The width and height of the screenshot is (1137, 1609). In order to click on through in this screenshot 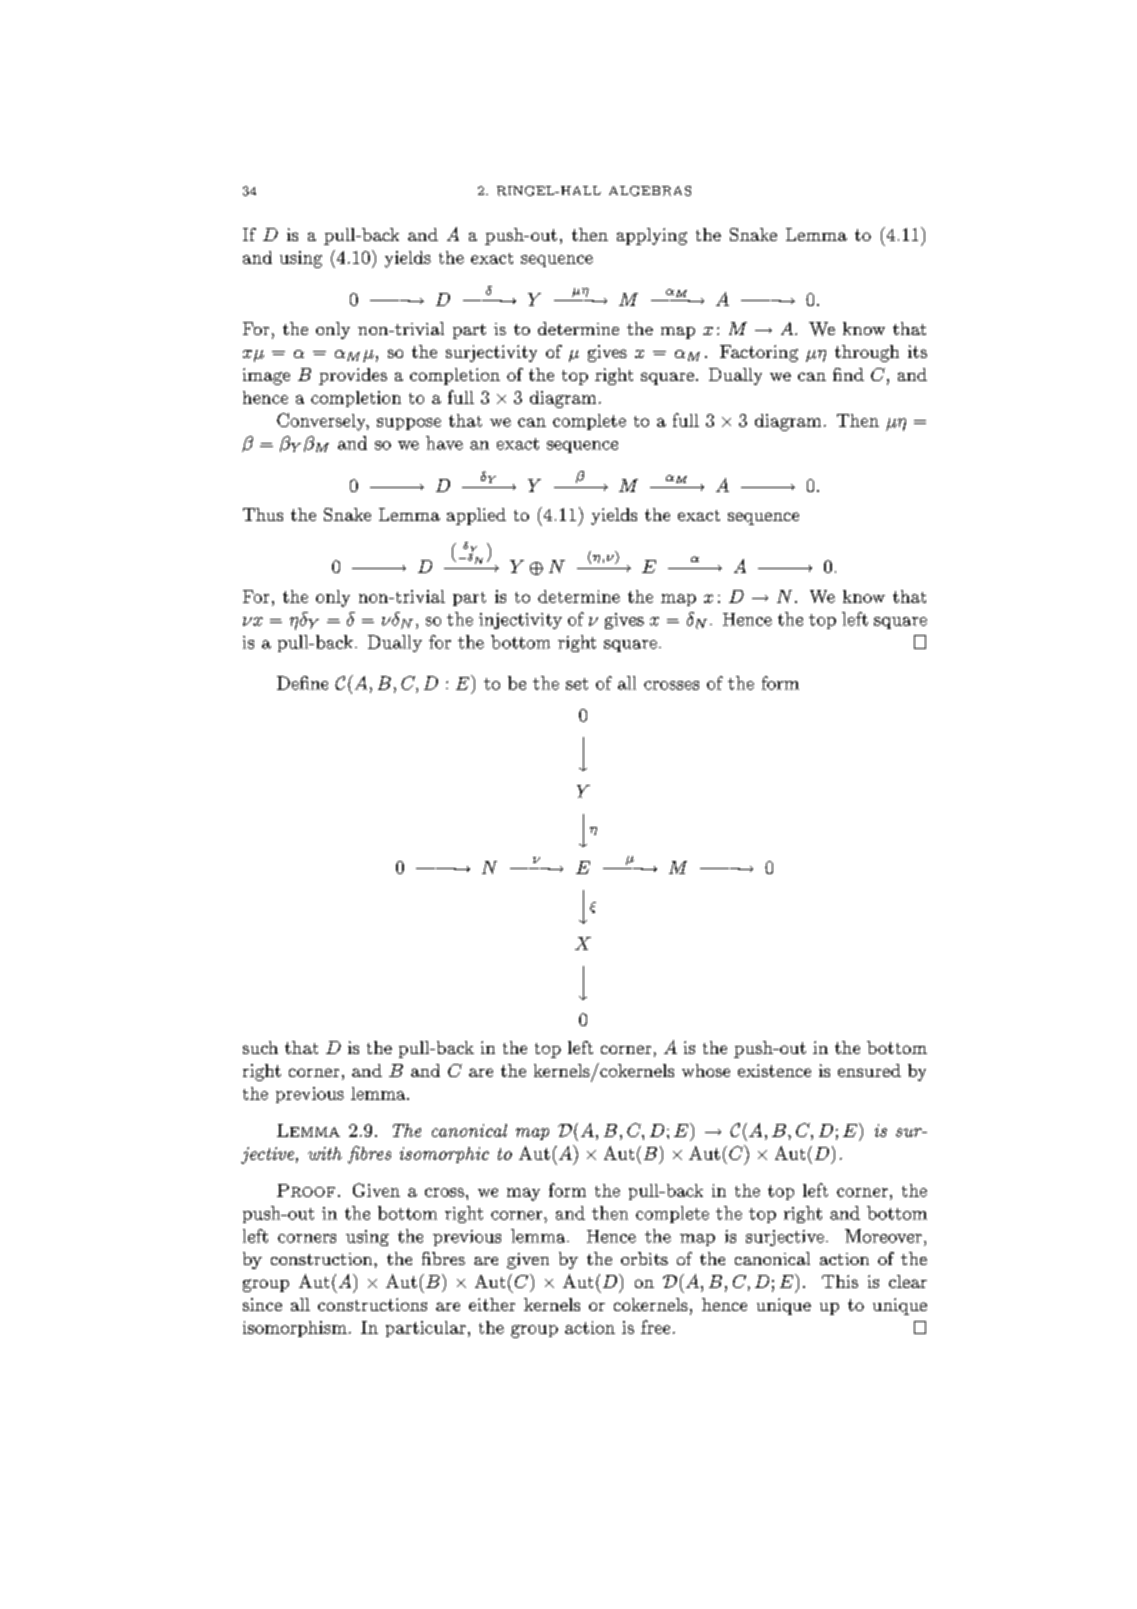, I will do `click(867, 353)`.
